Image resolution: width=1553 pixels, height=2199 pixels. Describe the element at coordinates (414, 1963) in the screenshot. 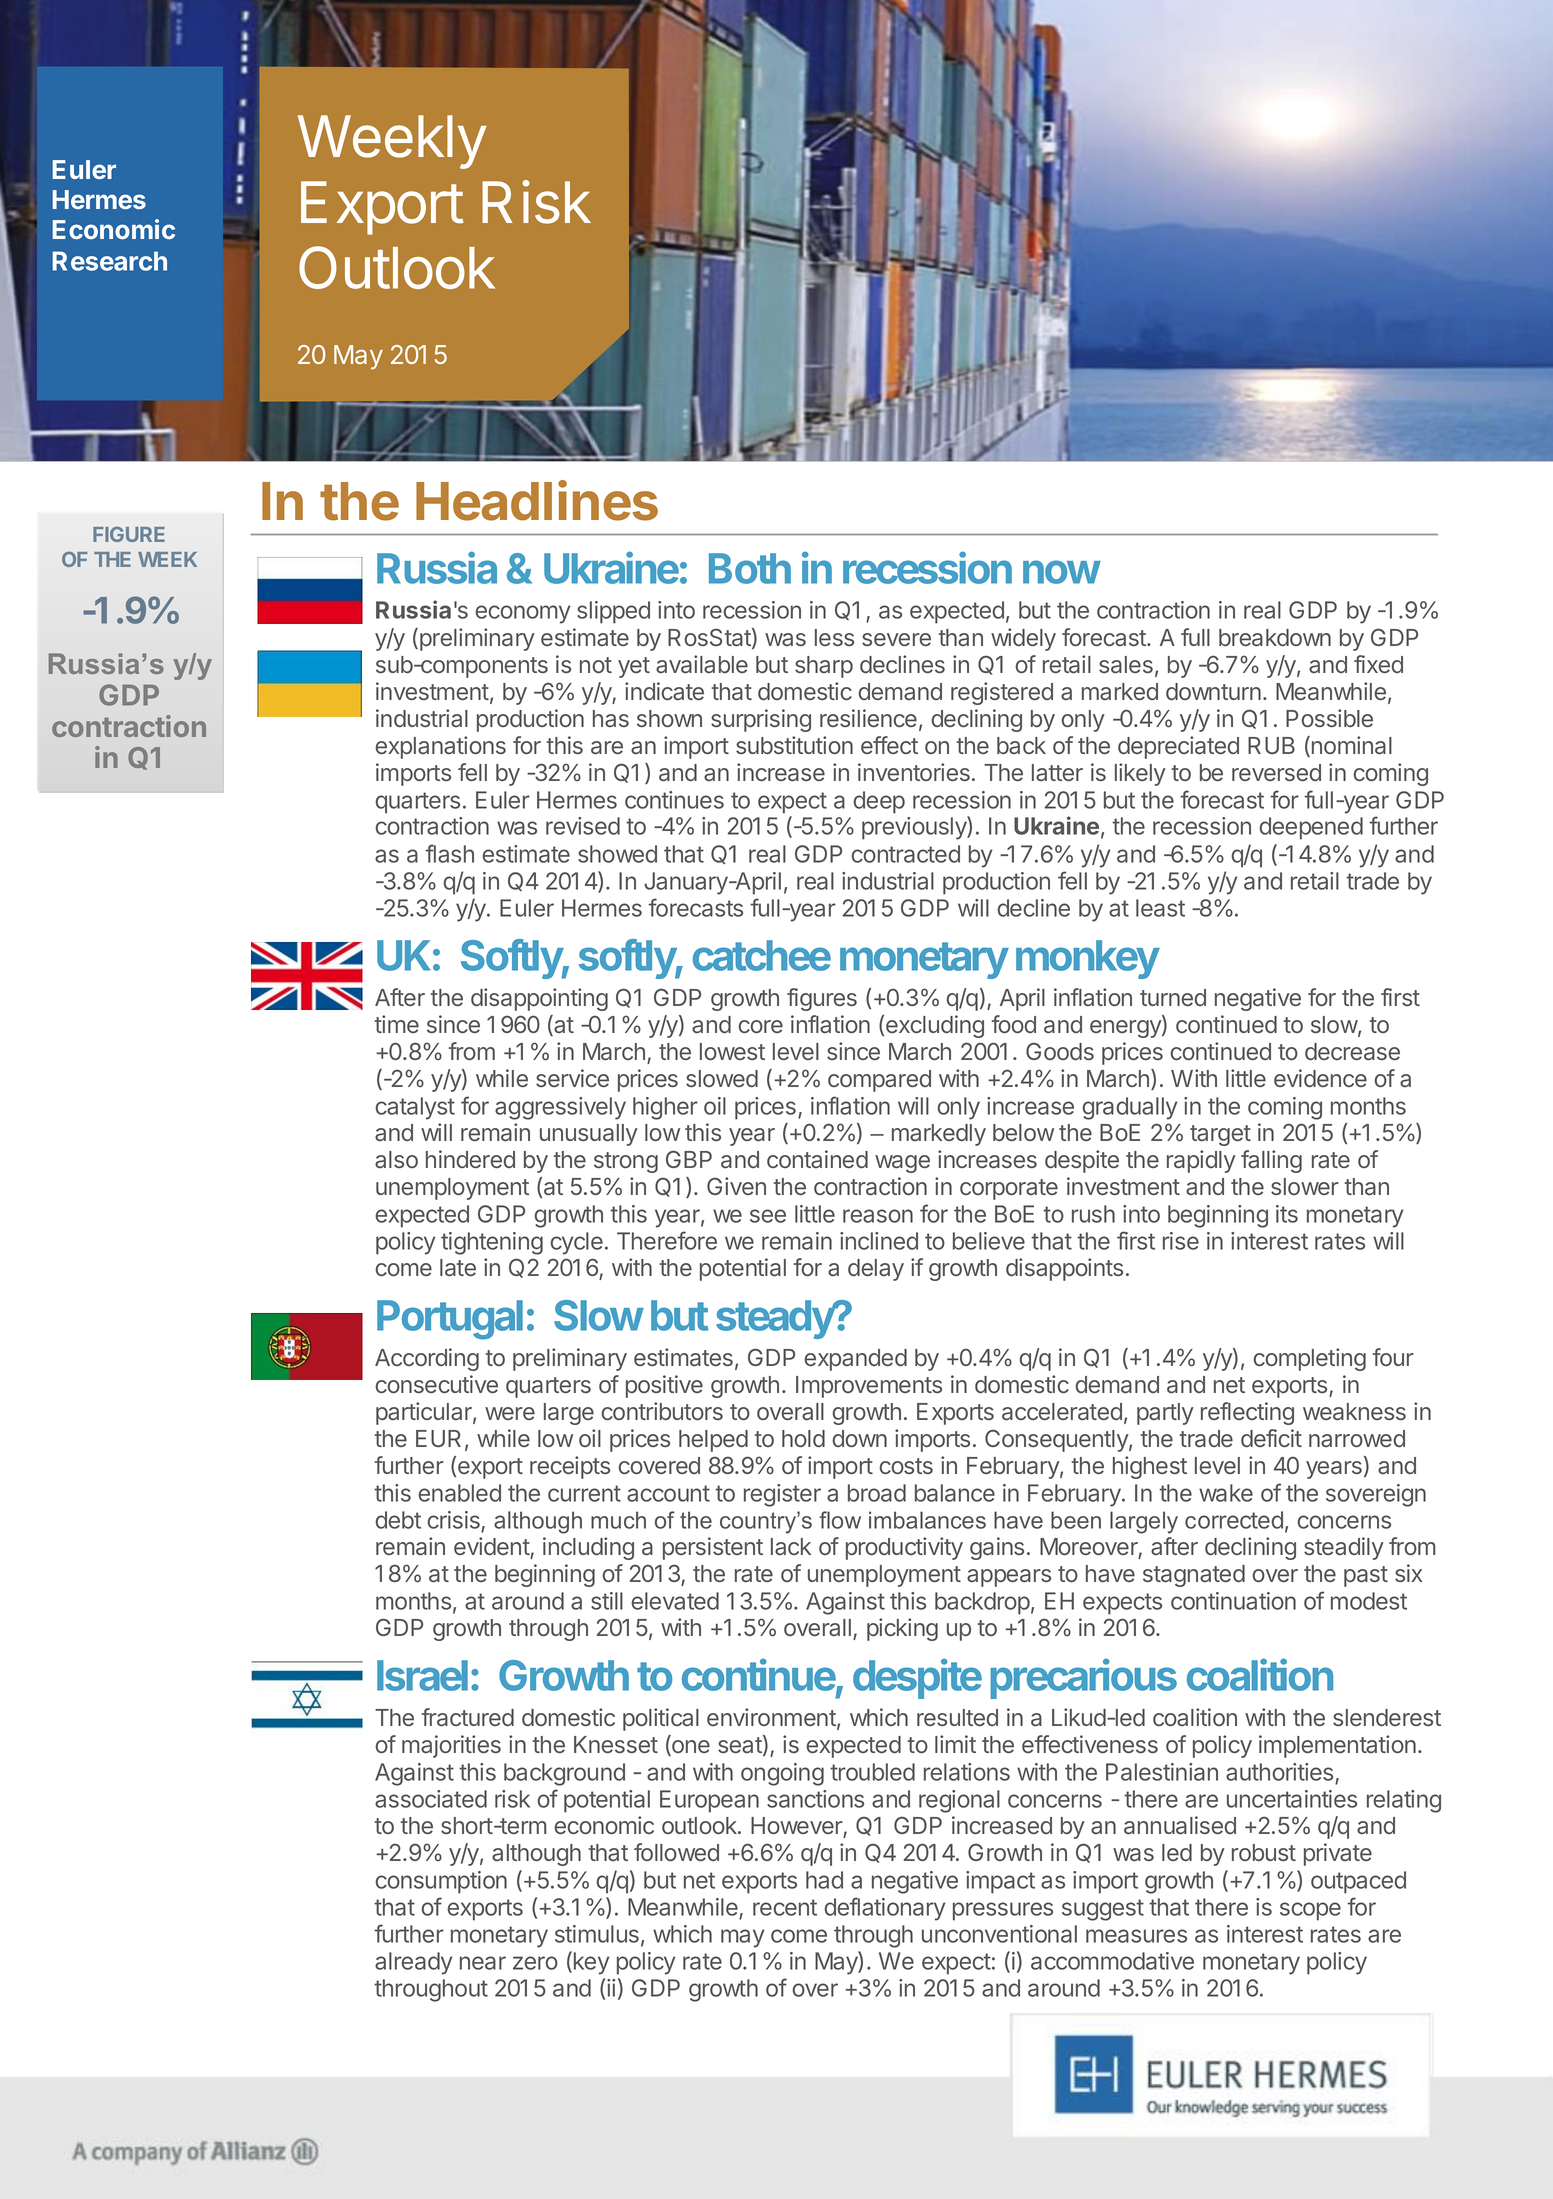

I see `already` at that location.
